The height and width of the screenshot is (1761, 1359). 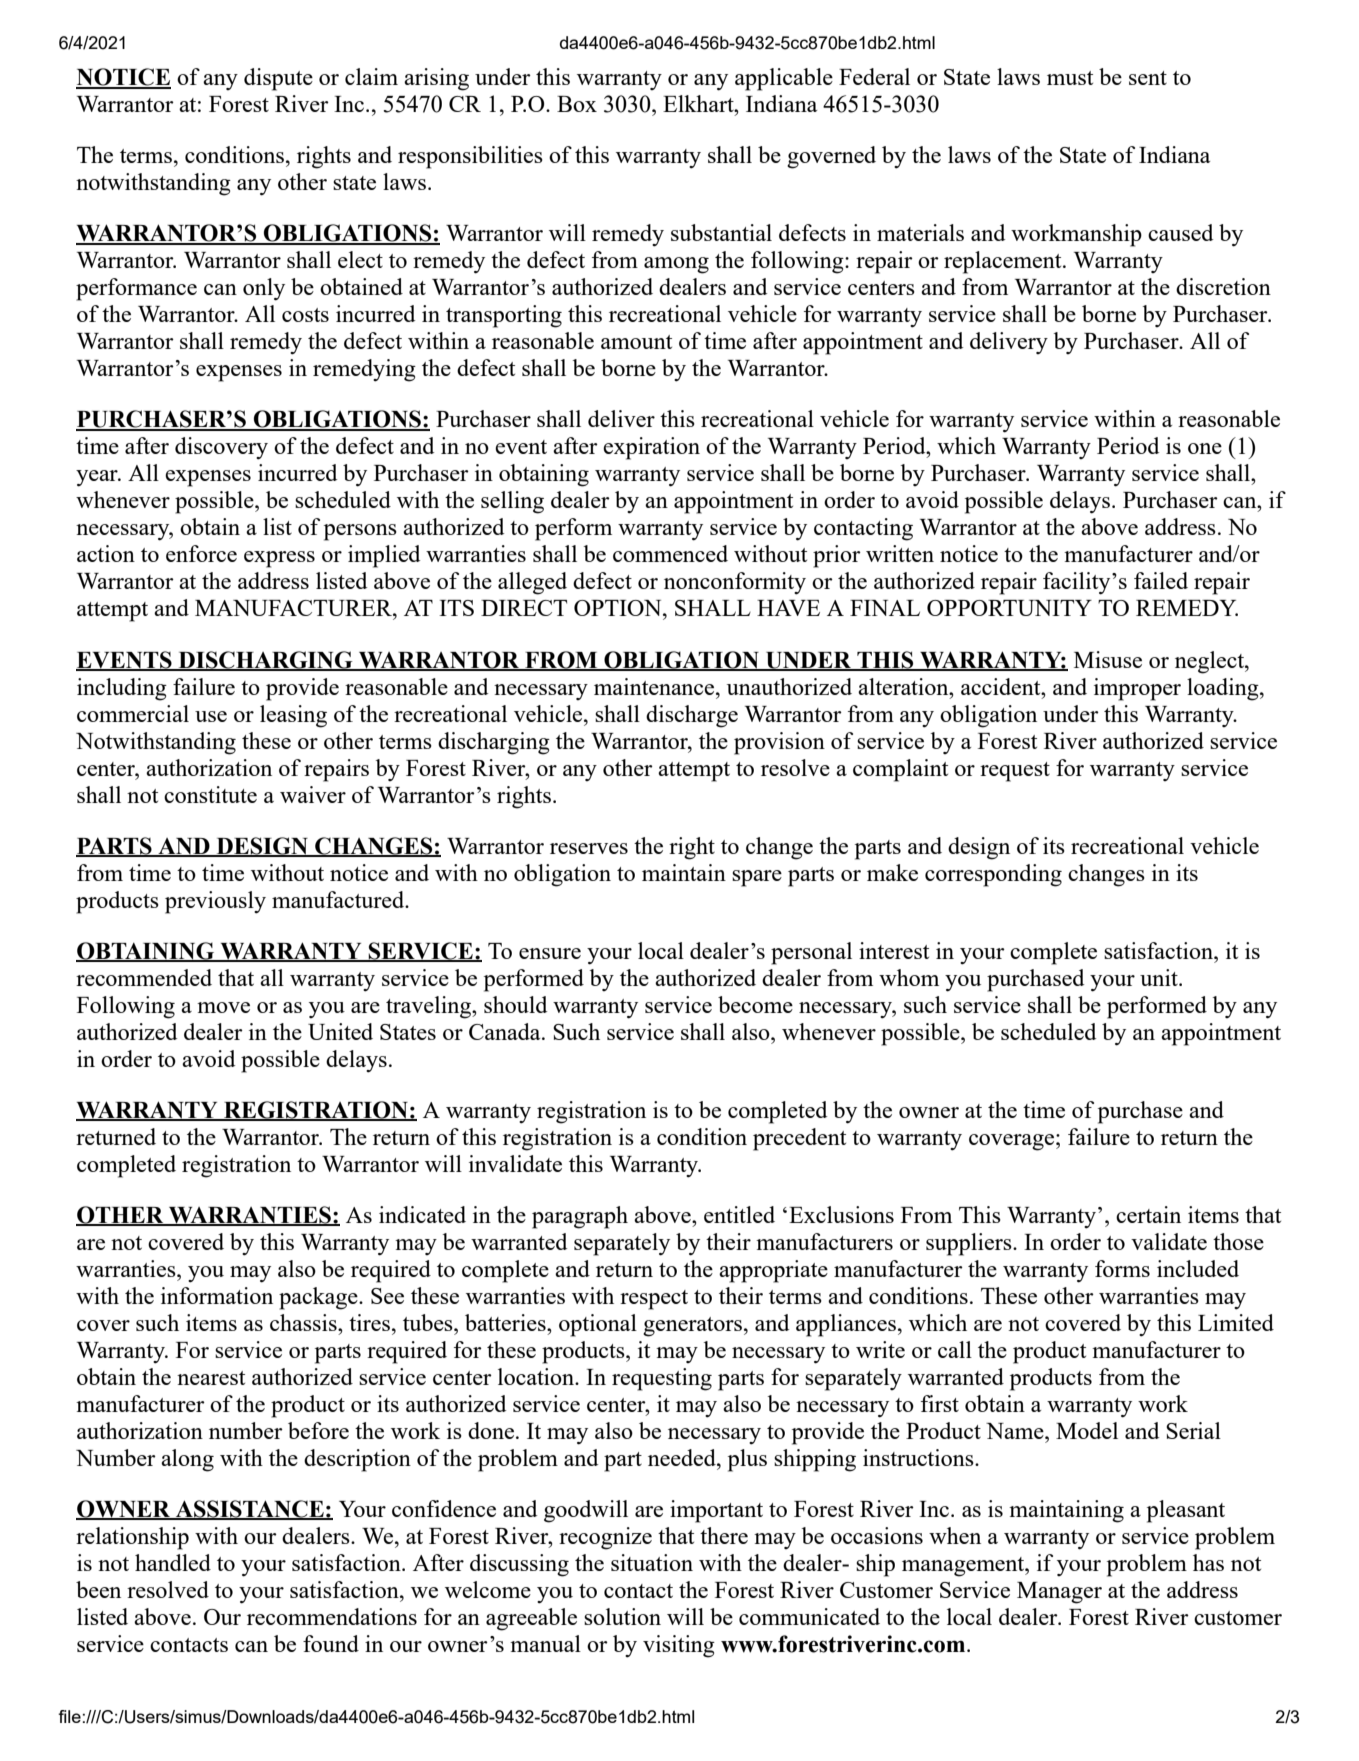 I want to click on Box, so click(x=577, y=104).
